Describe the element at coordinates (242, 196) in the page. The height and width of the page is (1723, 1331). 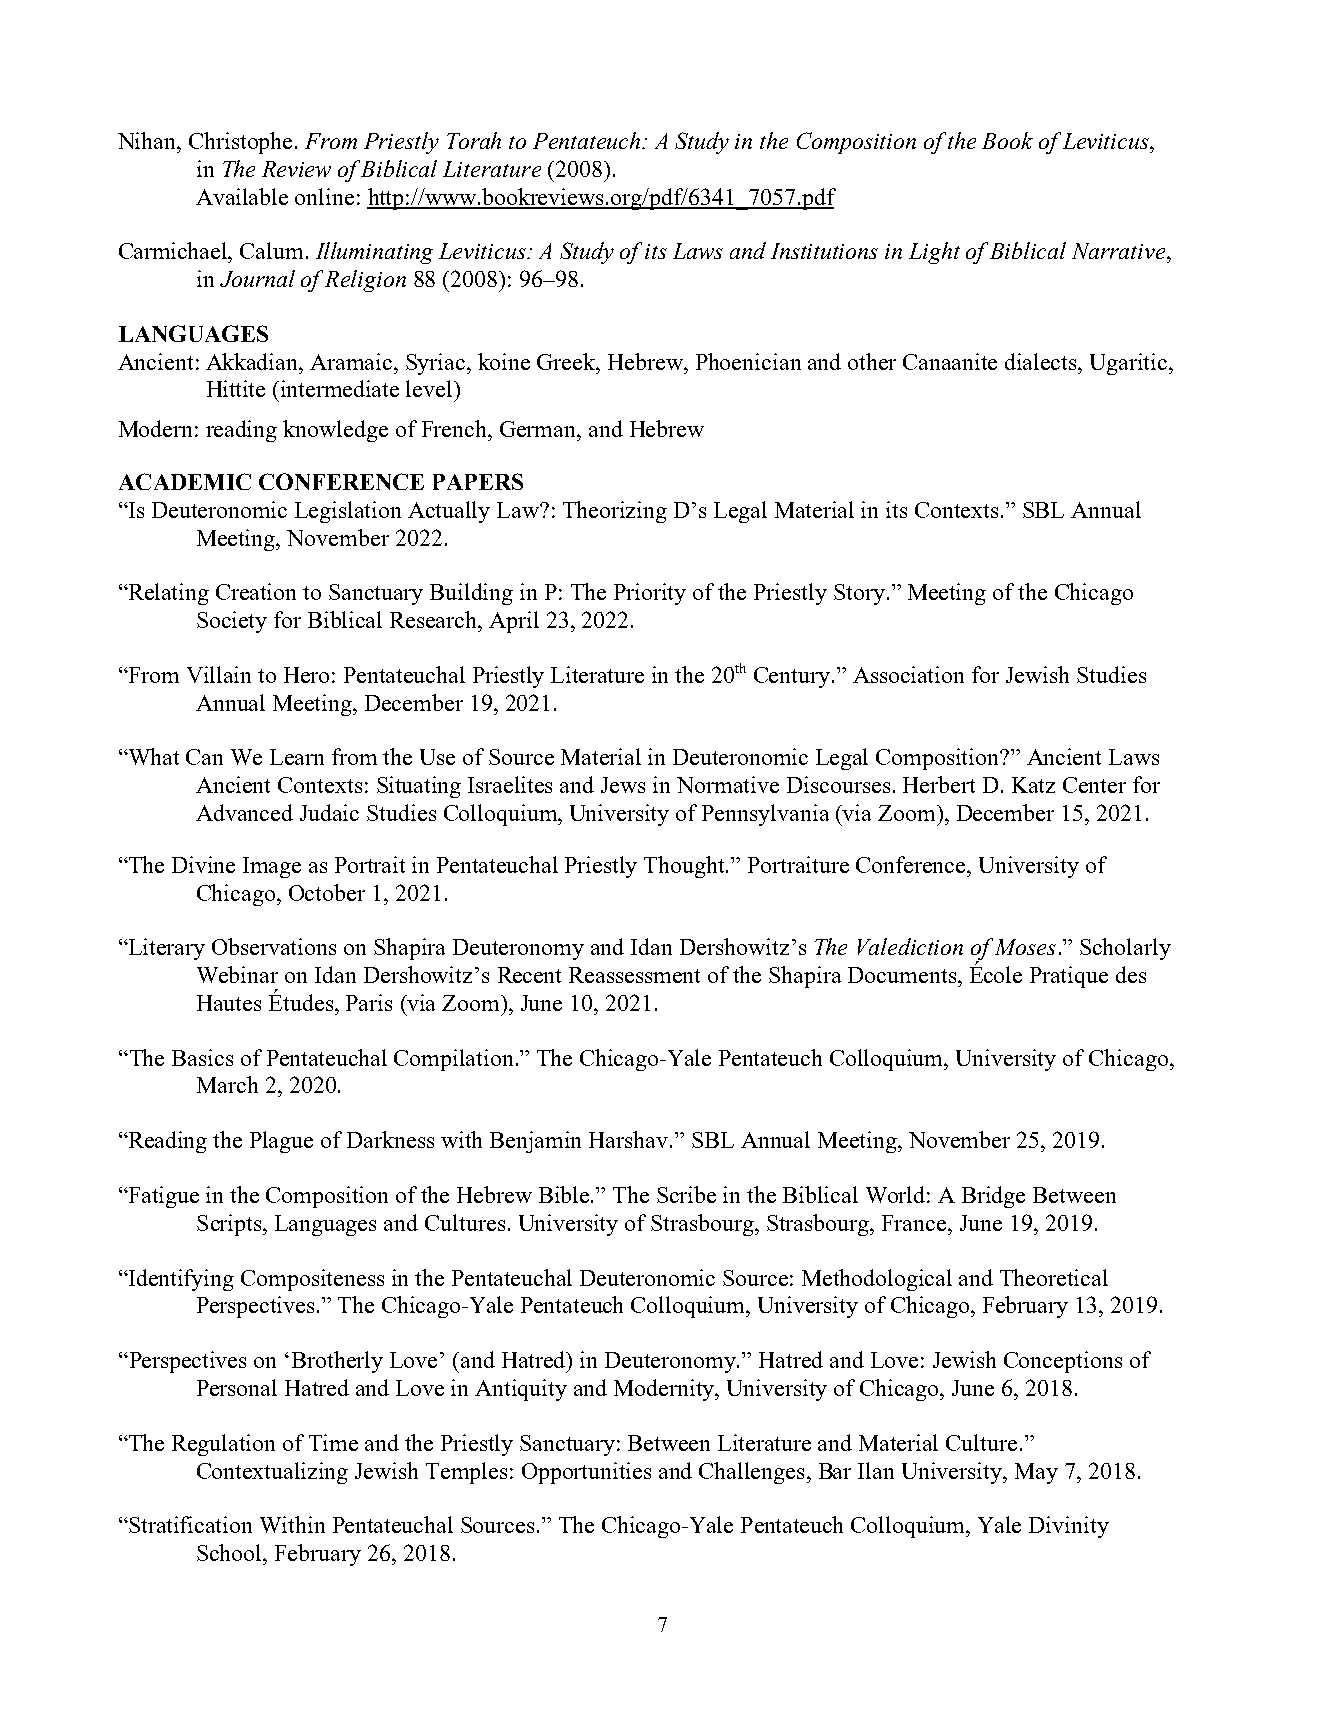
I see `Available` at that location.
